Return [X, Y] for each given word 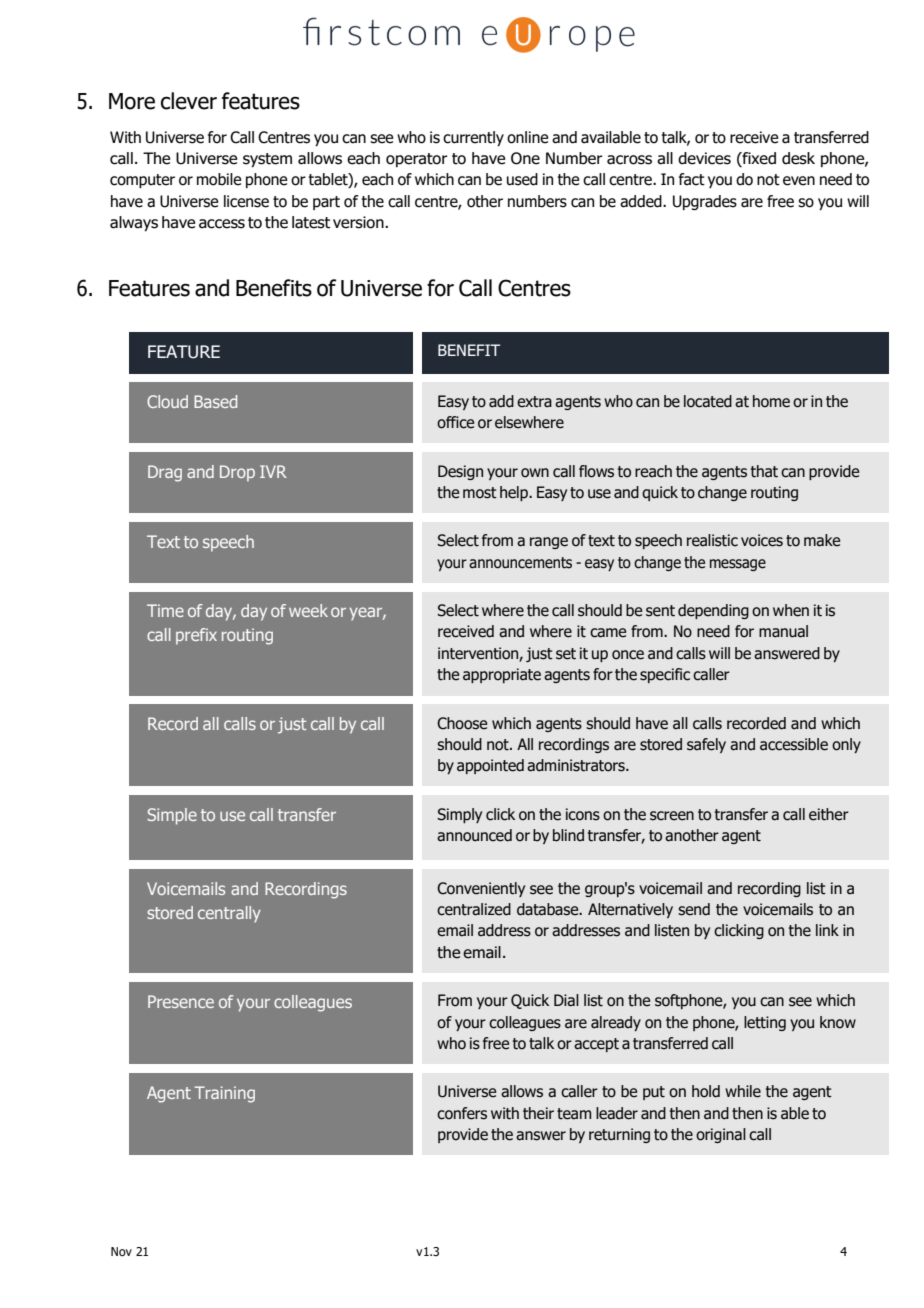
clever [189, 101]
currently [473, 138]
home [771, 401]
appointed [490, 766]
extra [534, 402]
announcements [520, 563]
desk [798, 158]
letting [765, 1023]
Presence [181, 1001]
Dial [566, 1000]
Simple [172, 816]
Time [165, 610]
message [738, 565]
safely [706, 745]
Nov [121, 1251]
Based [215, 401]
